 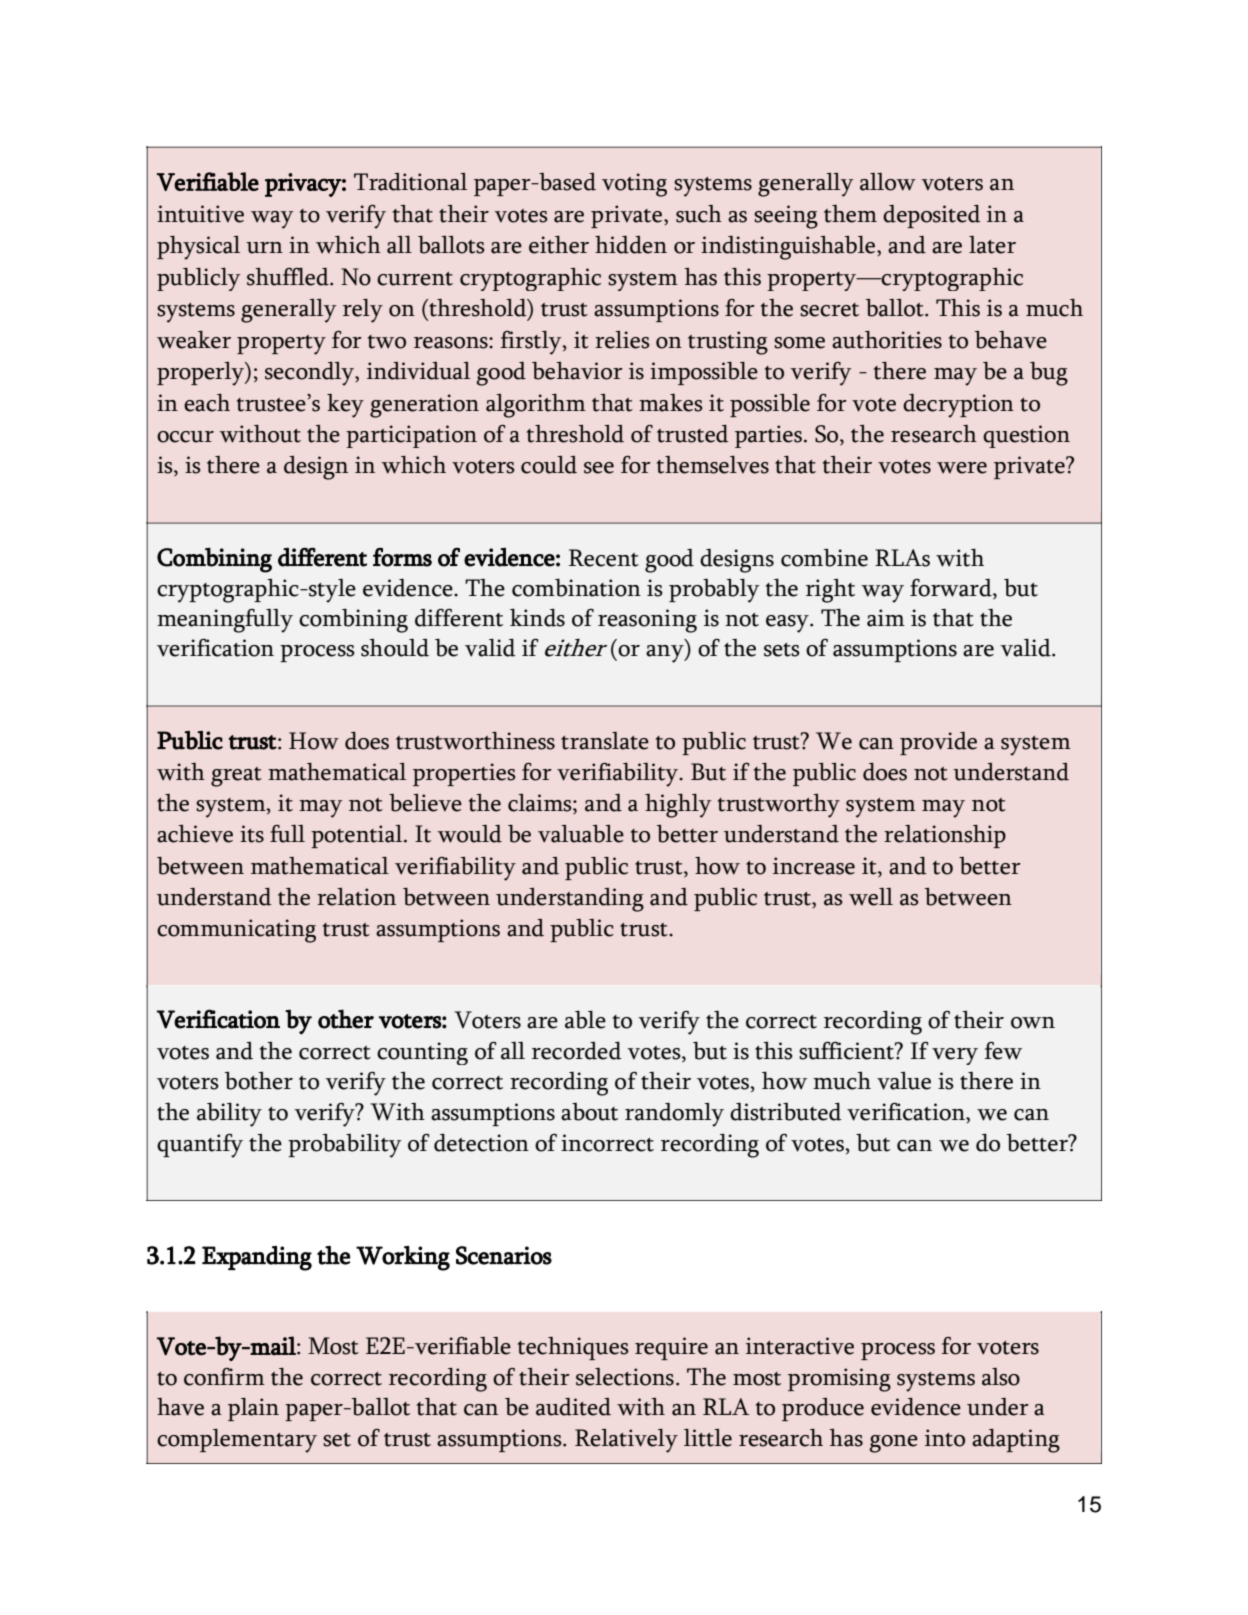 What do you see at coordinates (252, 834) in the screenshot?
I see `its` at bounding box center [252, 834].
